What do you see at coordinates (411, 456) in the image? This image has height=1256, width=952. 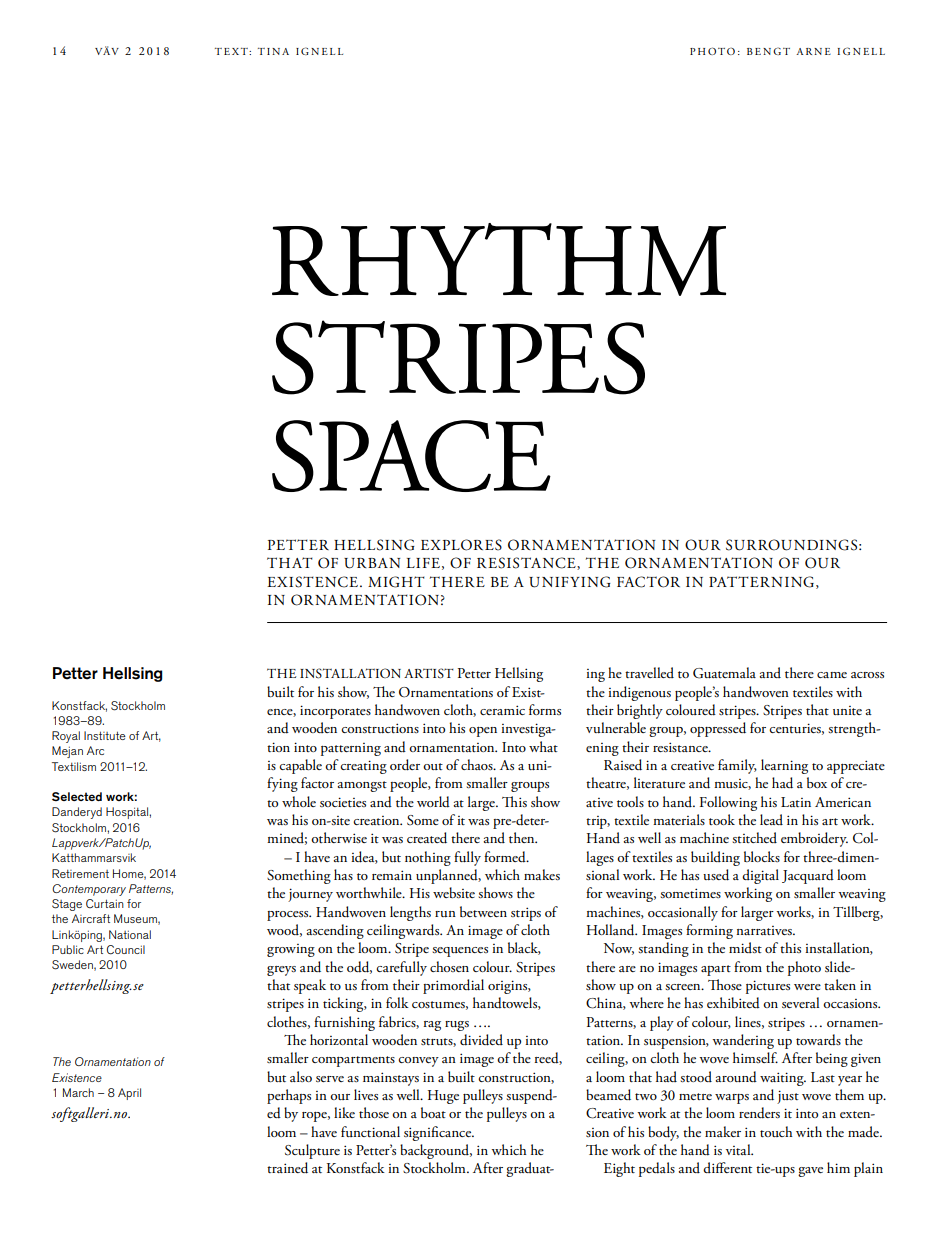 I see `SPACE` at bounding box center [411, 456].
